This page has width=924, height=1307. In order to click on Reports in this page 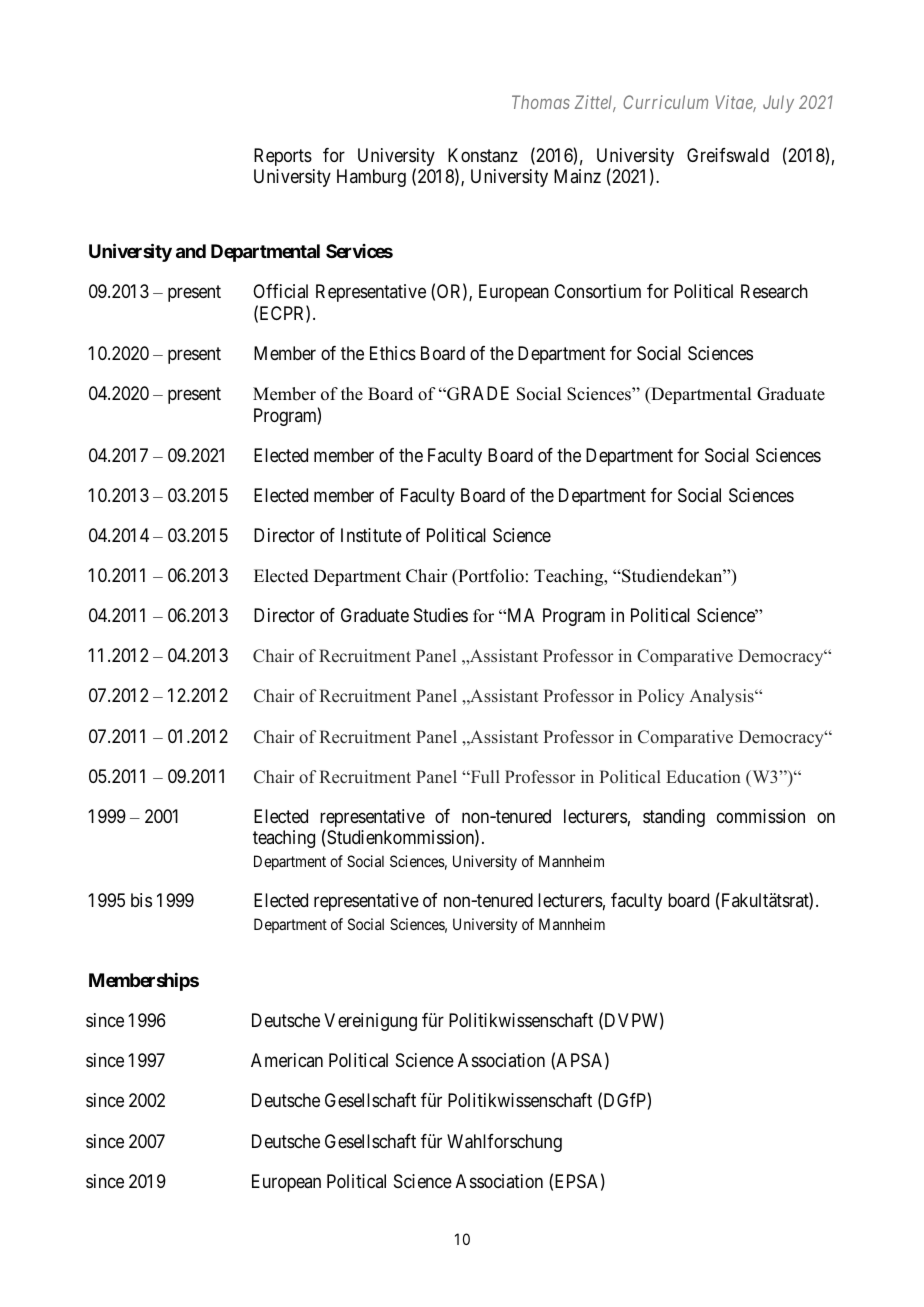, I will do `click(283, 157)`.
